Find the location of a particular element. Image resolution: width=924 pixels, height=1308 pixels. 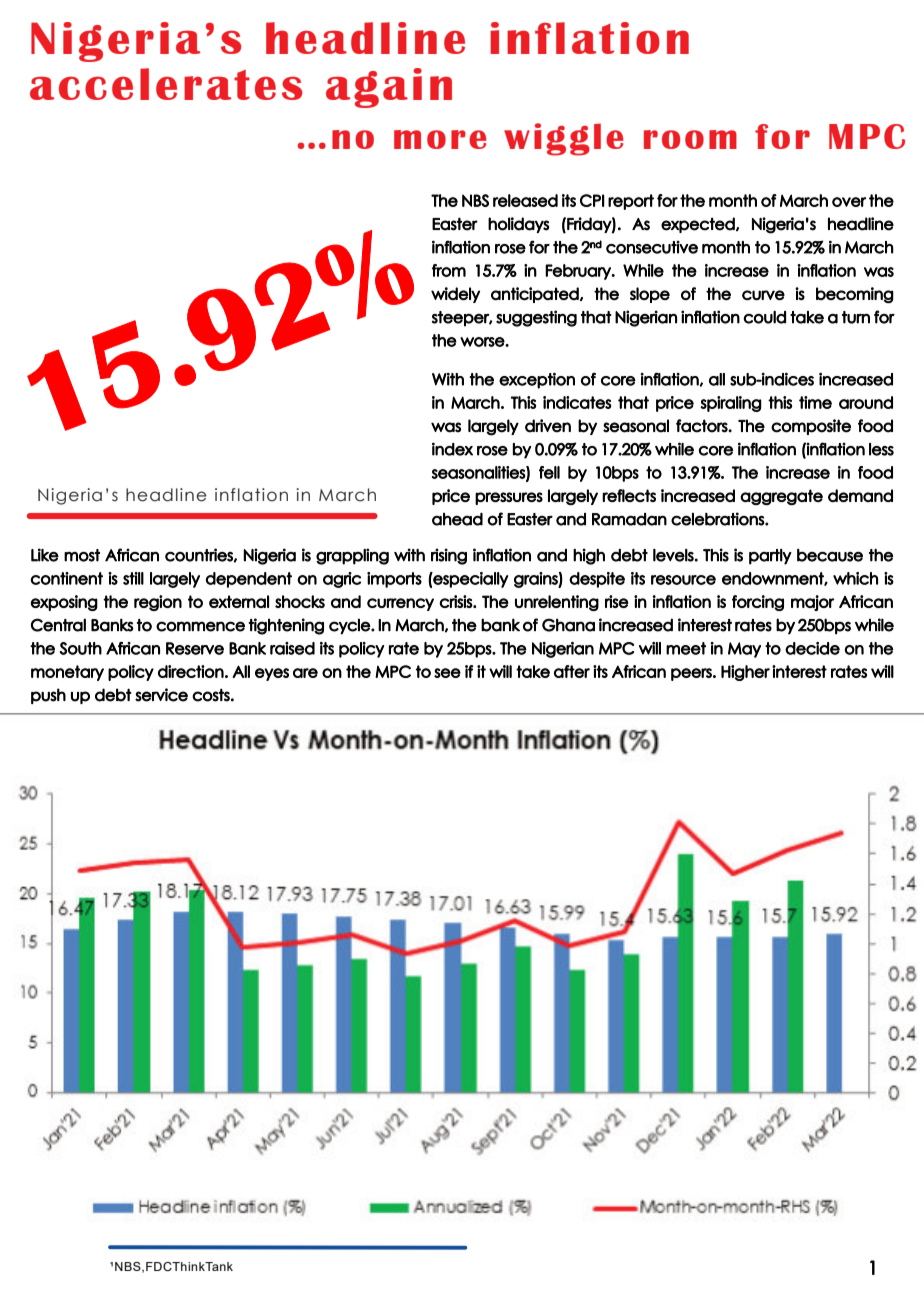

see is located at coordinates (447, 673).
